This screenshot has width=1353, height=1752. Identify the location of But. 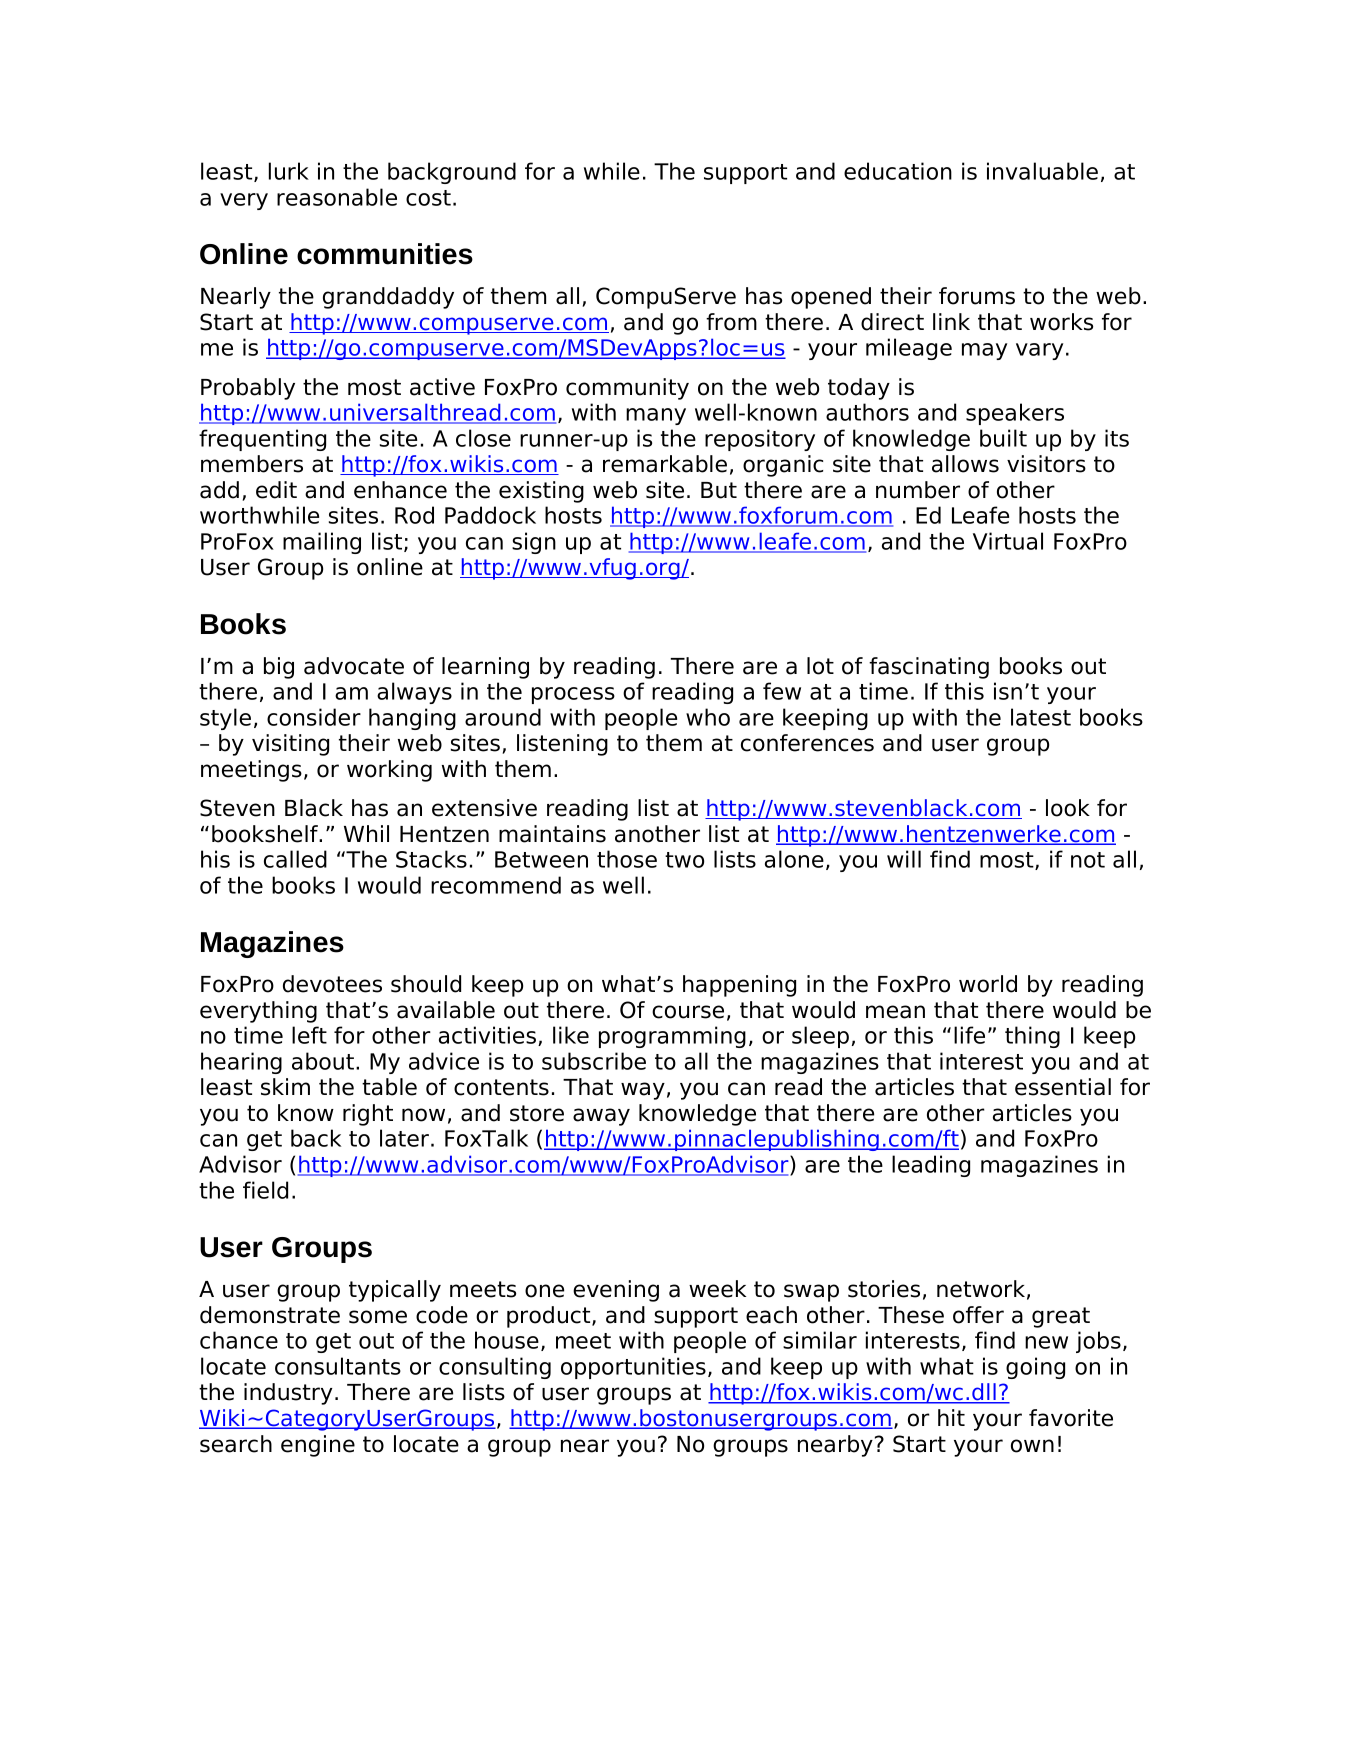
(719, 490).
